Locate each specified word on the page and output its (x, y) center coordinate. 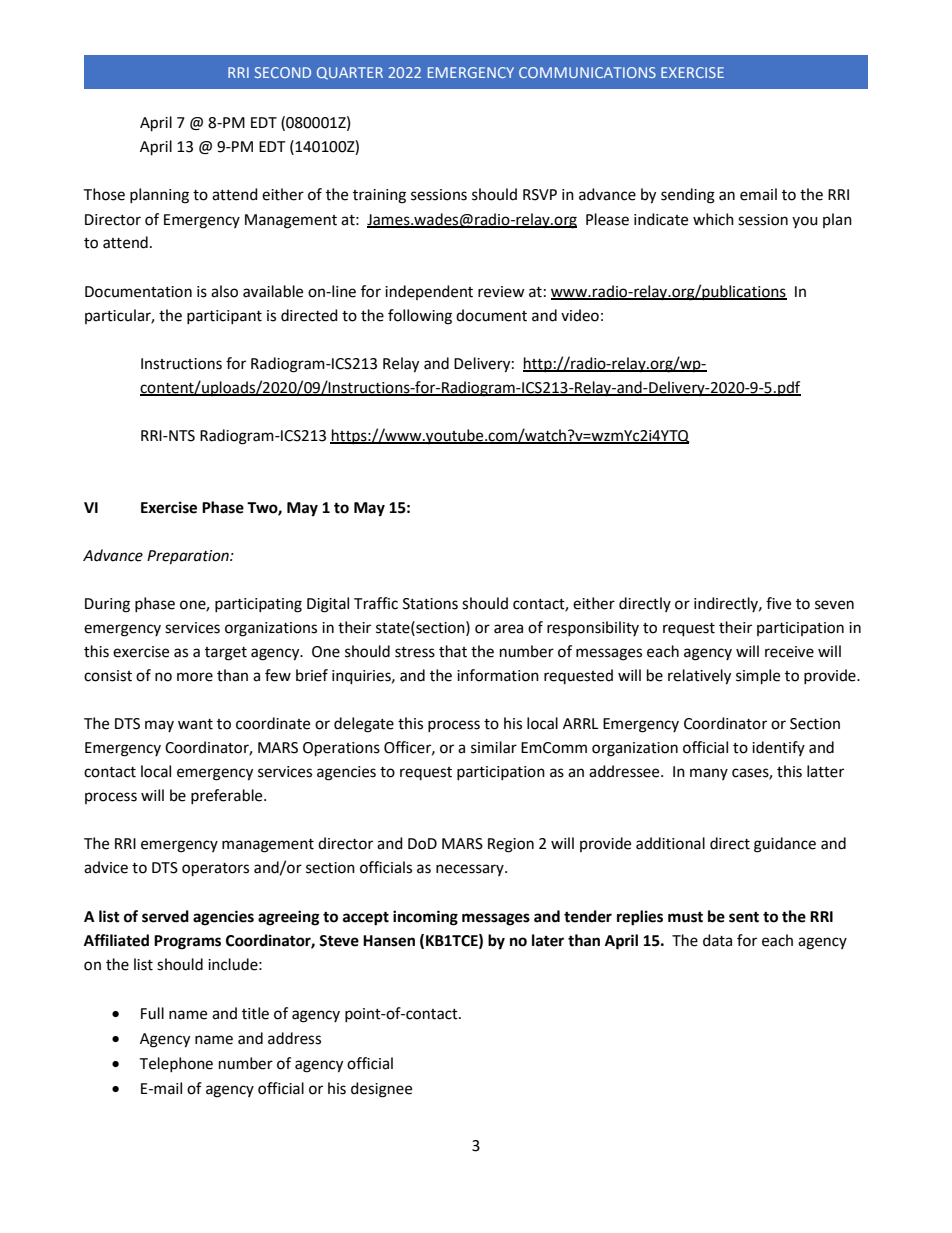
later (548, 940)
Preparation (189, 557)
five (778, 603)
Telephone (176, 1064)
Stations (430, 604)
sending (688, 196)
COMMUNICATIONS (587, 72)
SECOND (283, 72)
